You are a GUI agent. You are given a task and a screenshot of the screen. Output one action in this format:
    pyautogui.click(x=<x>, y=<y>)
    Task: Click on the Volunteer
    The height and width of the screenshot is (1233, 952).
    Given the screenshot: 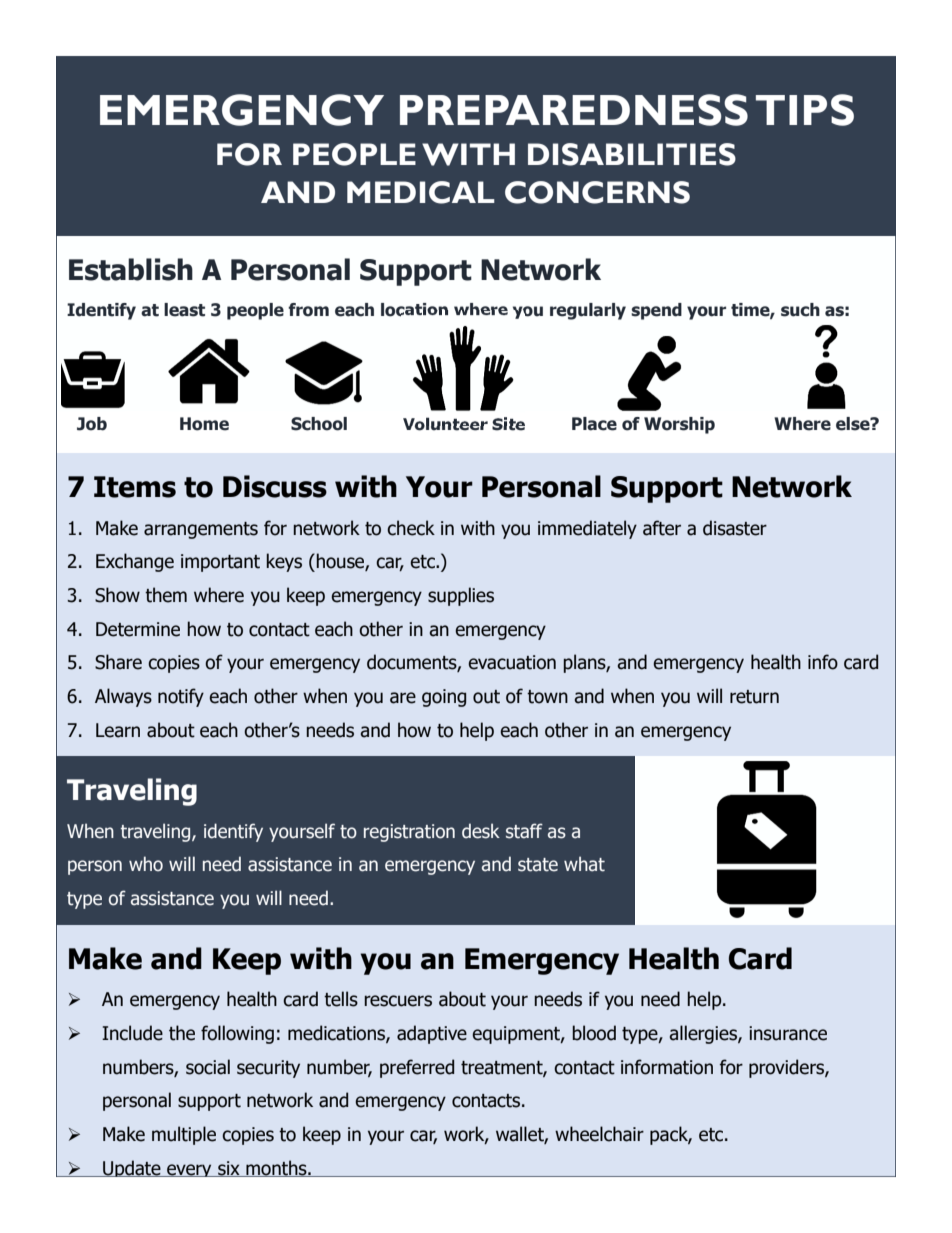 What is the action you would take?
    pyautogui.click(x=445, y=424)
